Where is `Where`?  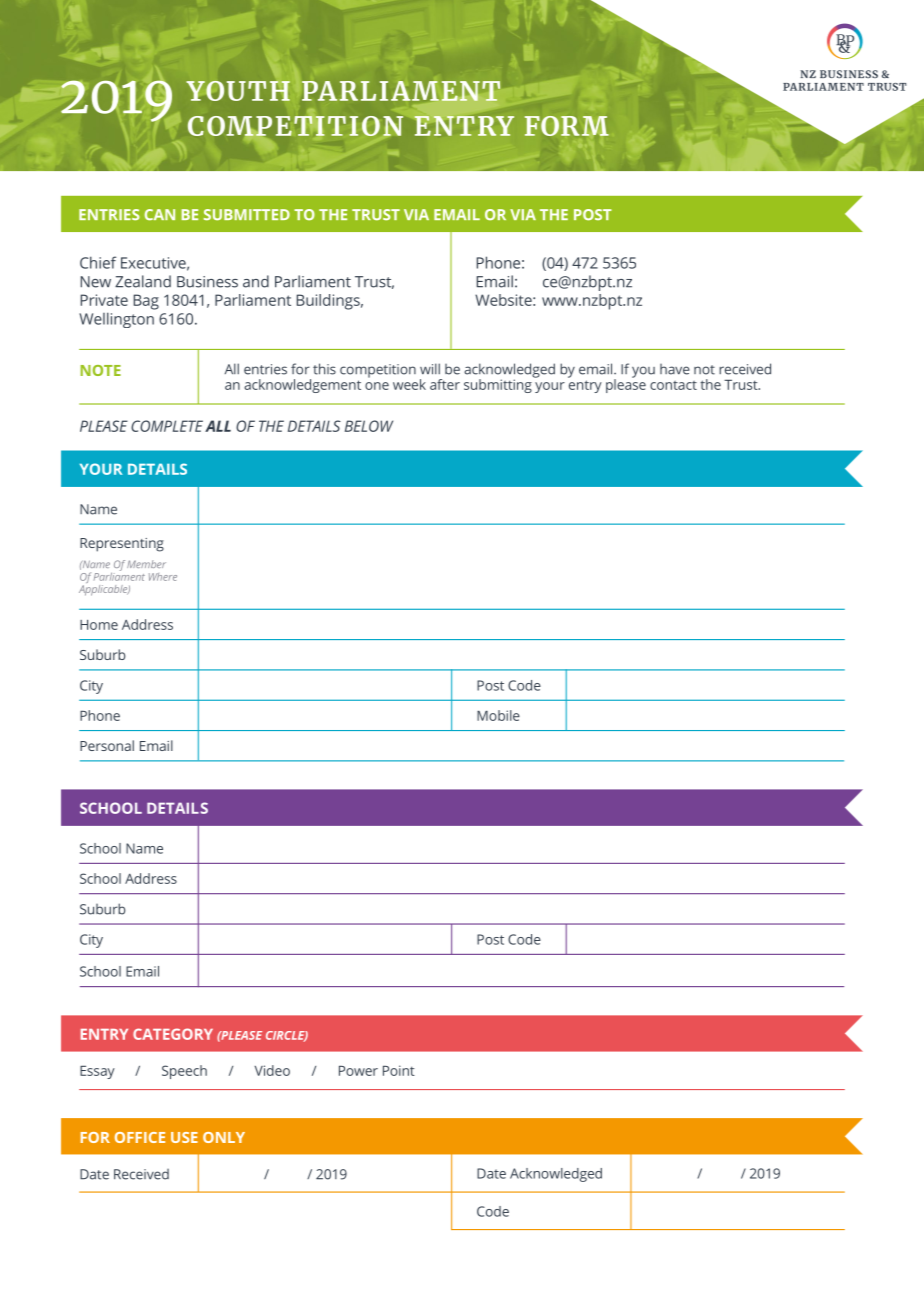 Where is located at coordinates (163, 577).
